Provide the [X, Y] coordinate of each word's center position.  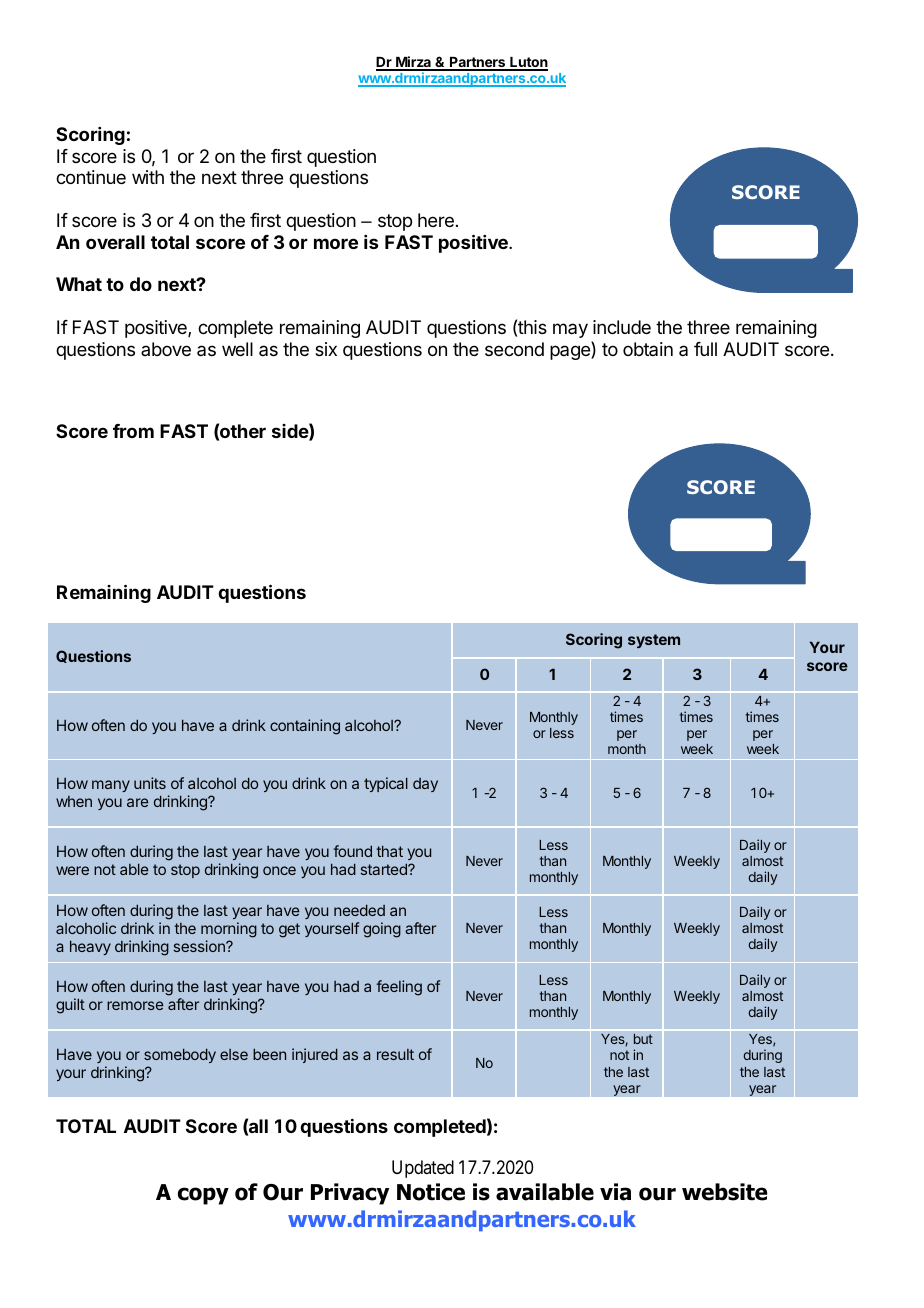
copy [203, 1196]
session [200, 946]
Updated [423, 1169]
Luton [528, 63]
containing [305, 727]
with [148, 177]
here [436, 220]
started [385, 869]
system [654, 641]
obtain [648, 349]
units [150, 783]
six [326, 349]
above [166, 349]
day [425, 785]
